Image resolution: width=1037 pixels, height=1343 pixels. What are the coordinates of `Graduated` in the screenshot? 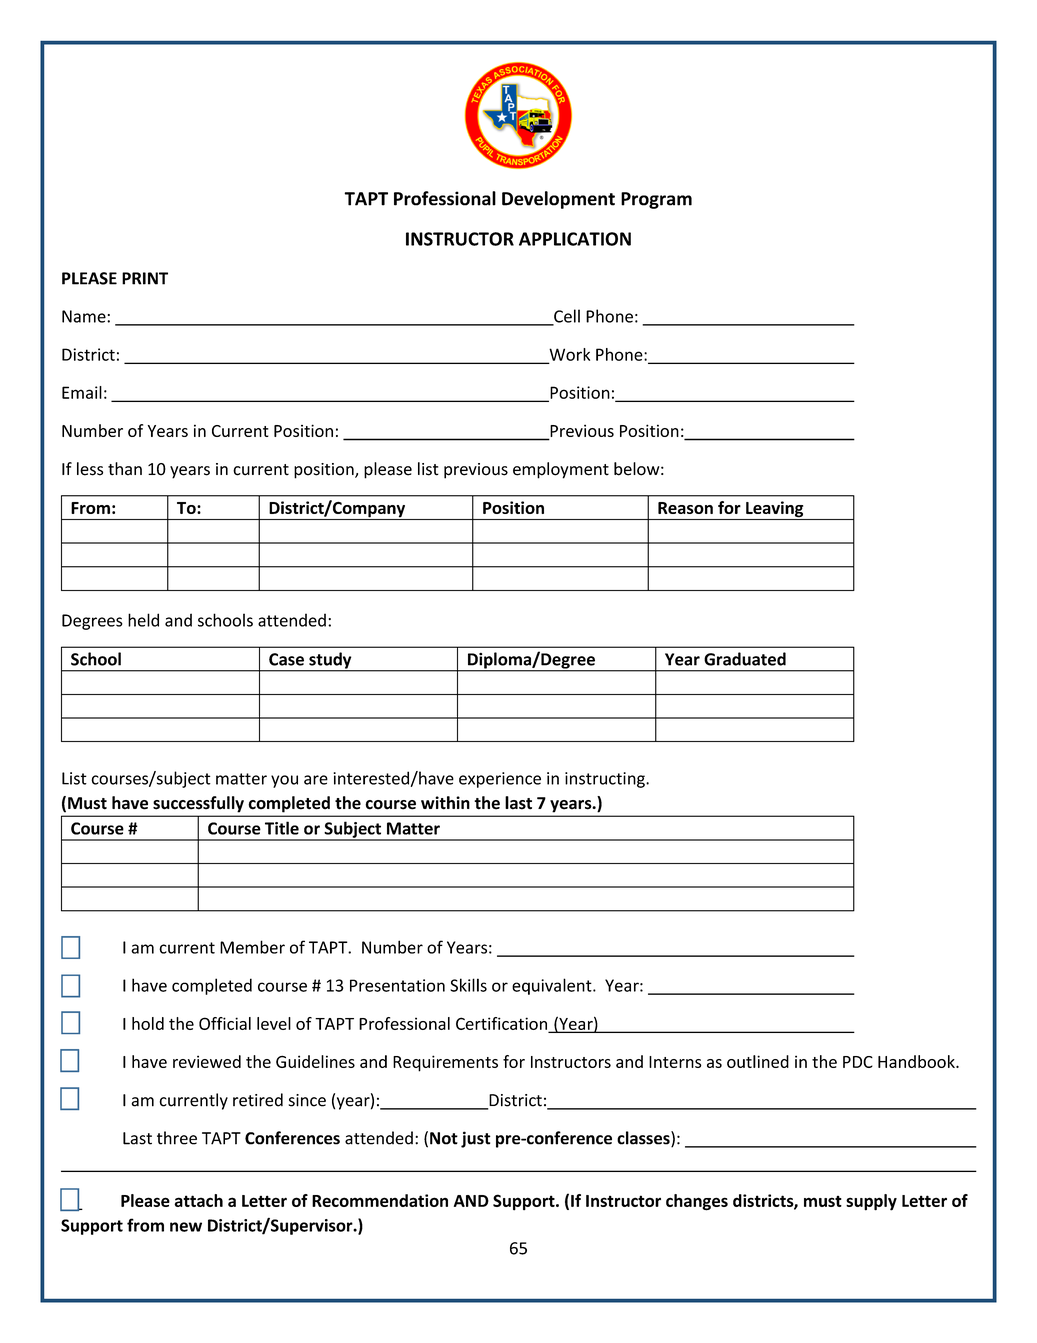 It's located at (745, 659).
